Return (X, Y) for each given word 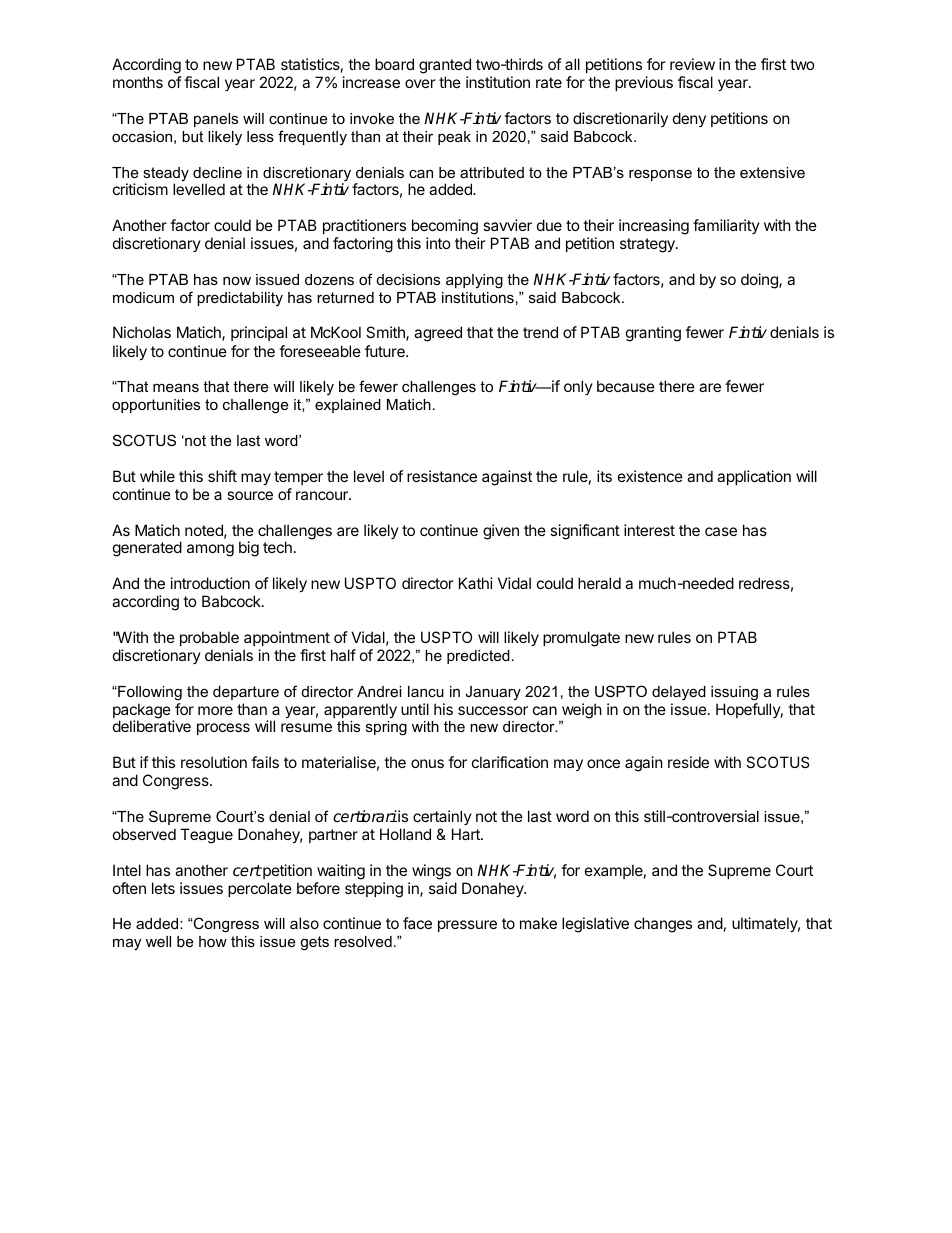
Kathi (476, 583)
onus (427, 763)
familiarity (726, 226)
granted (445, 66)
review (692, 64)
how (213, 941)
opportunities (156, 406)
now (237, 281)
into (438, 243)
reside (688, 762)
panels (216, 120)
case (721, 531)
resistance (442, 476)
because (626, 386)
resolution (214, 762)
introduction (210, 583)
